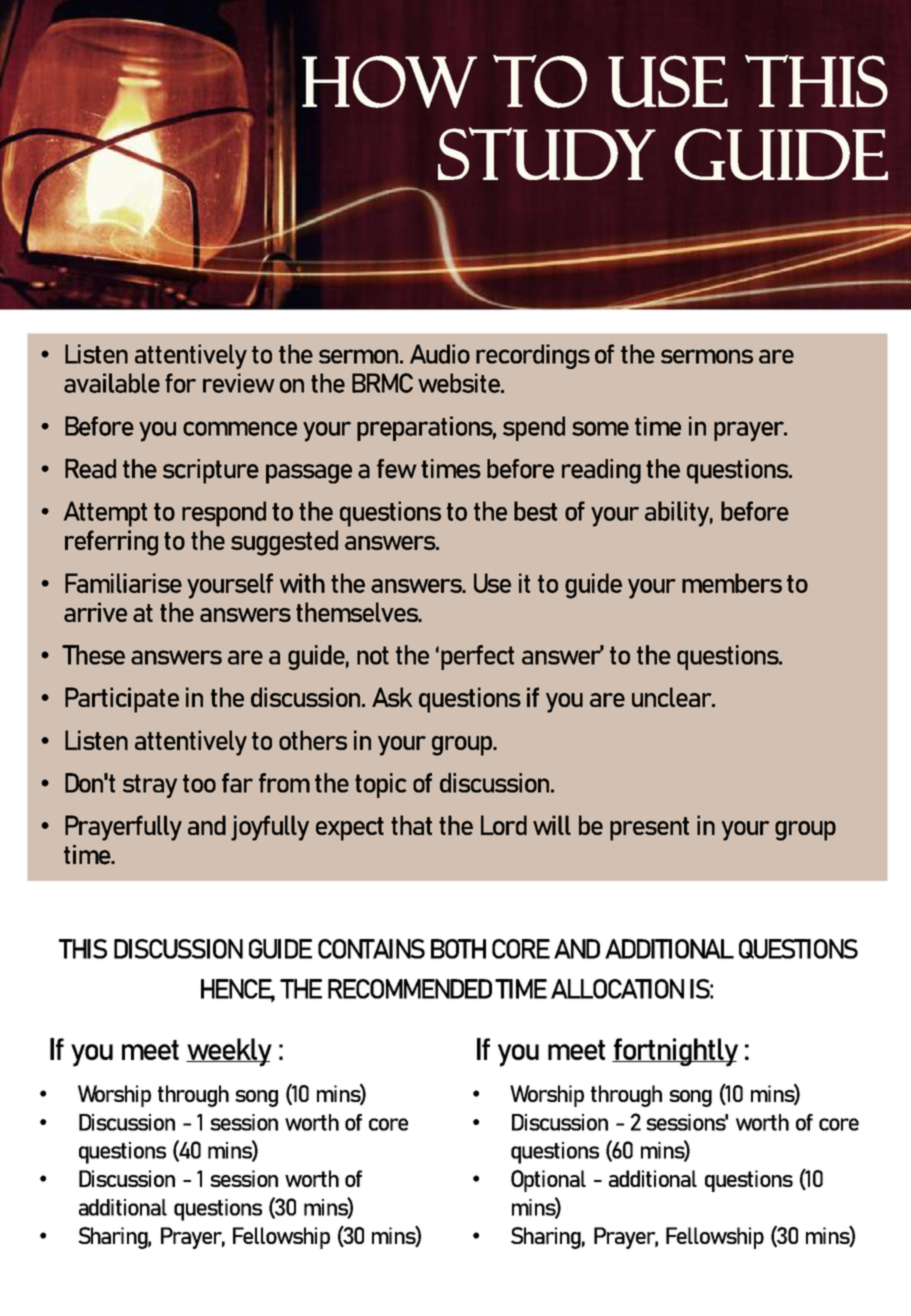 The image size is (911, 1316). I want to click on some, so click(600, 428).
